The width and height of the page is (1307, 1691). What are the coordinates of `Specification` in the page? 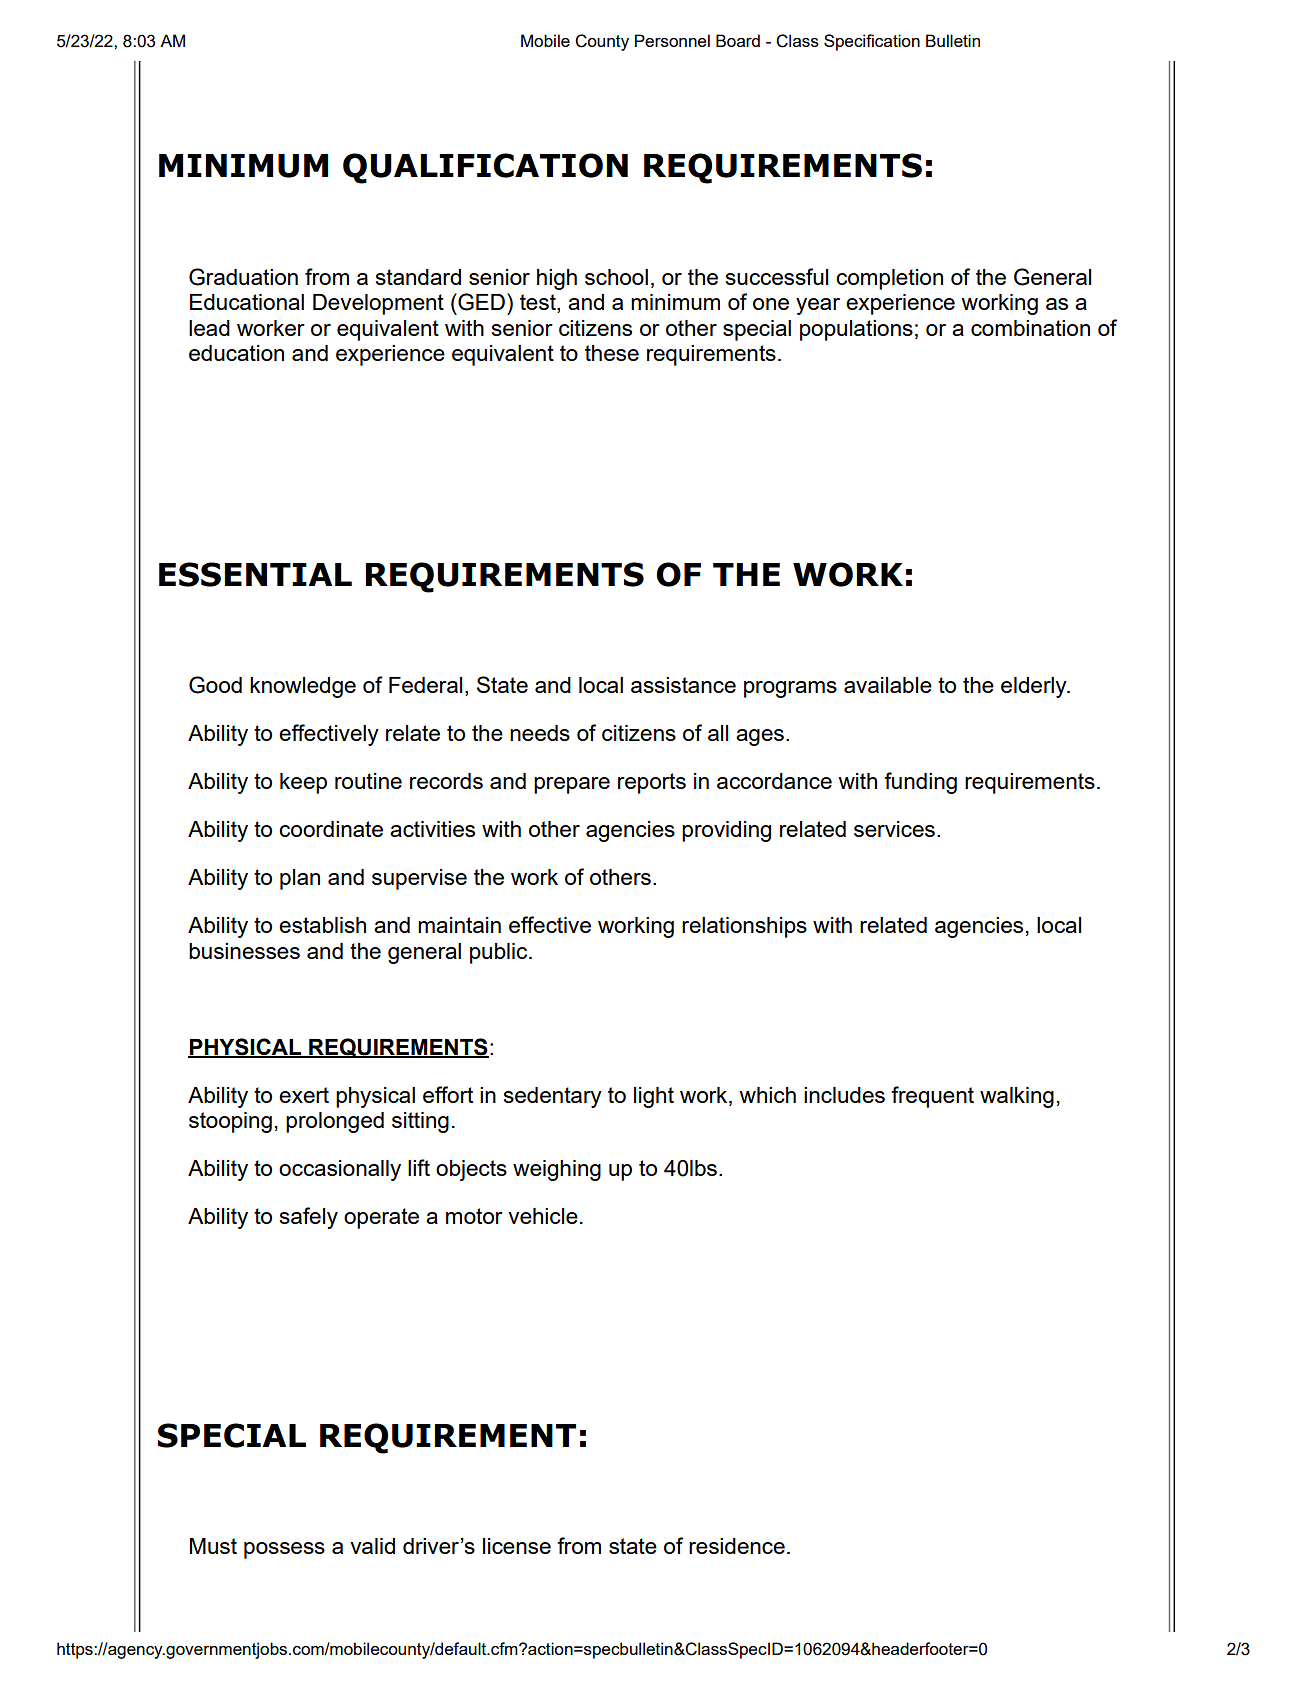 It's located at (872, 42).
